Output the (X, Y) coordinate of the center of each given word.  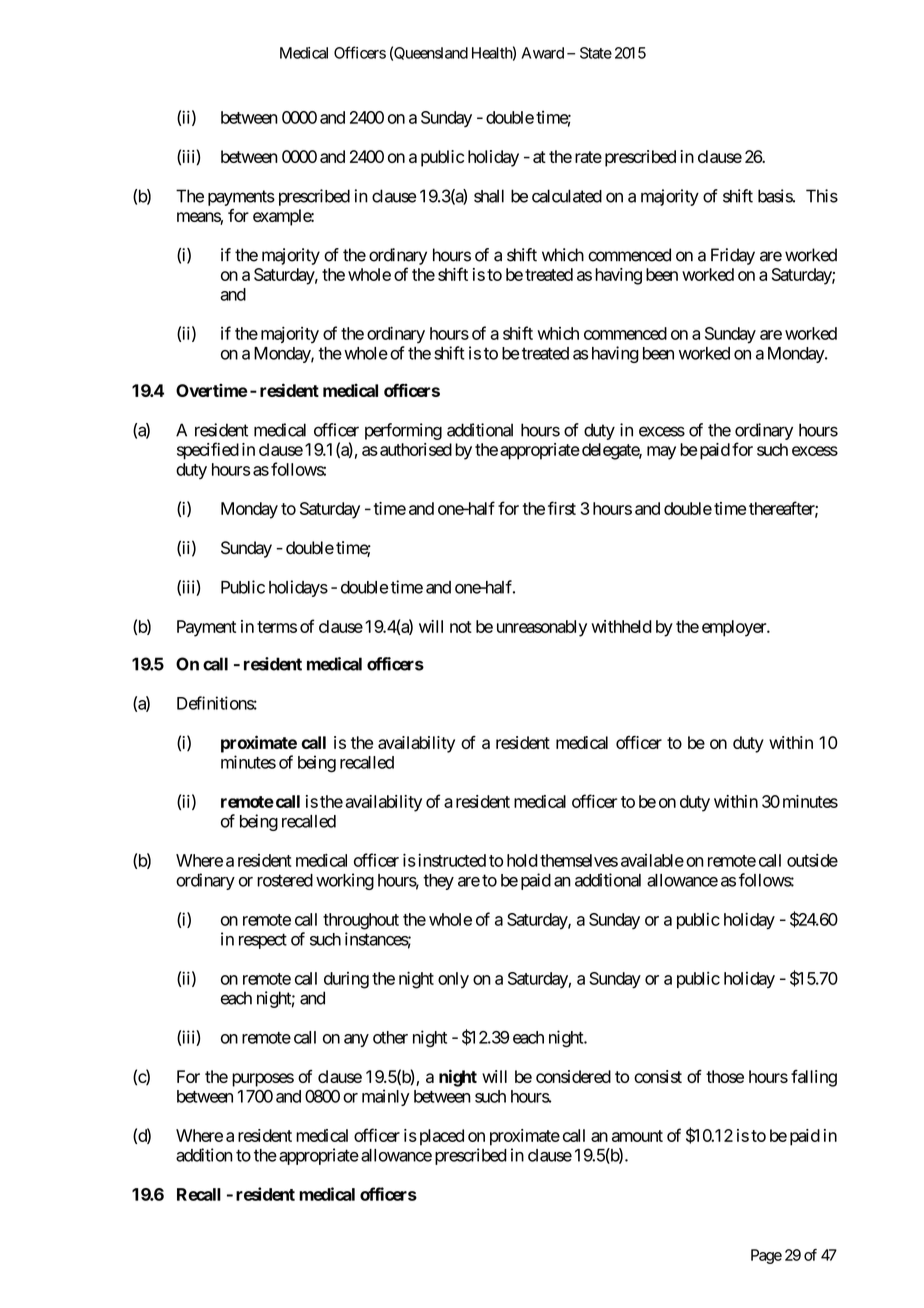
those (725, 1076)
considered (573, 1076)
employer (735, 628)
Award (542, 53)
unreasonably (542, 628)
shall (489, 196)
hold (522, 860)
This (822, 196)
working (345, 881)
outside (812, 860)
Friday (733, 256)
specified (208, 451)
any (356, 1040)
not (461, 627)
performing (403, 431)
